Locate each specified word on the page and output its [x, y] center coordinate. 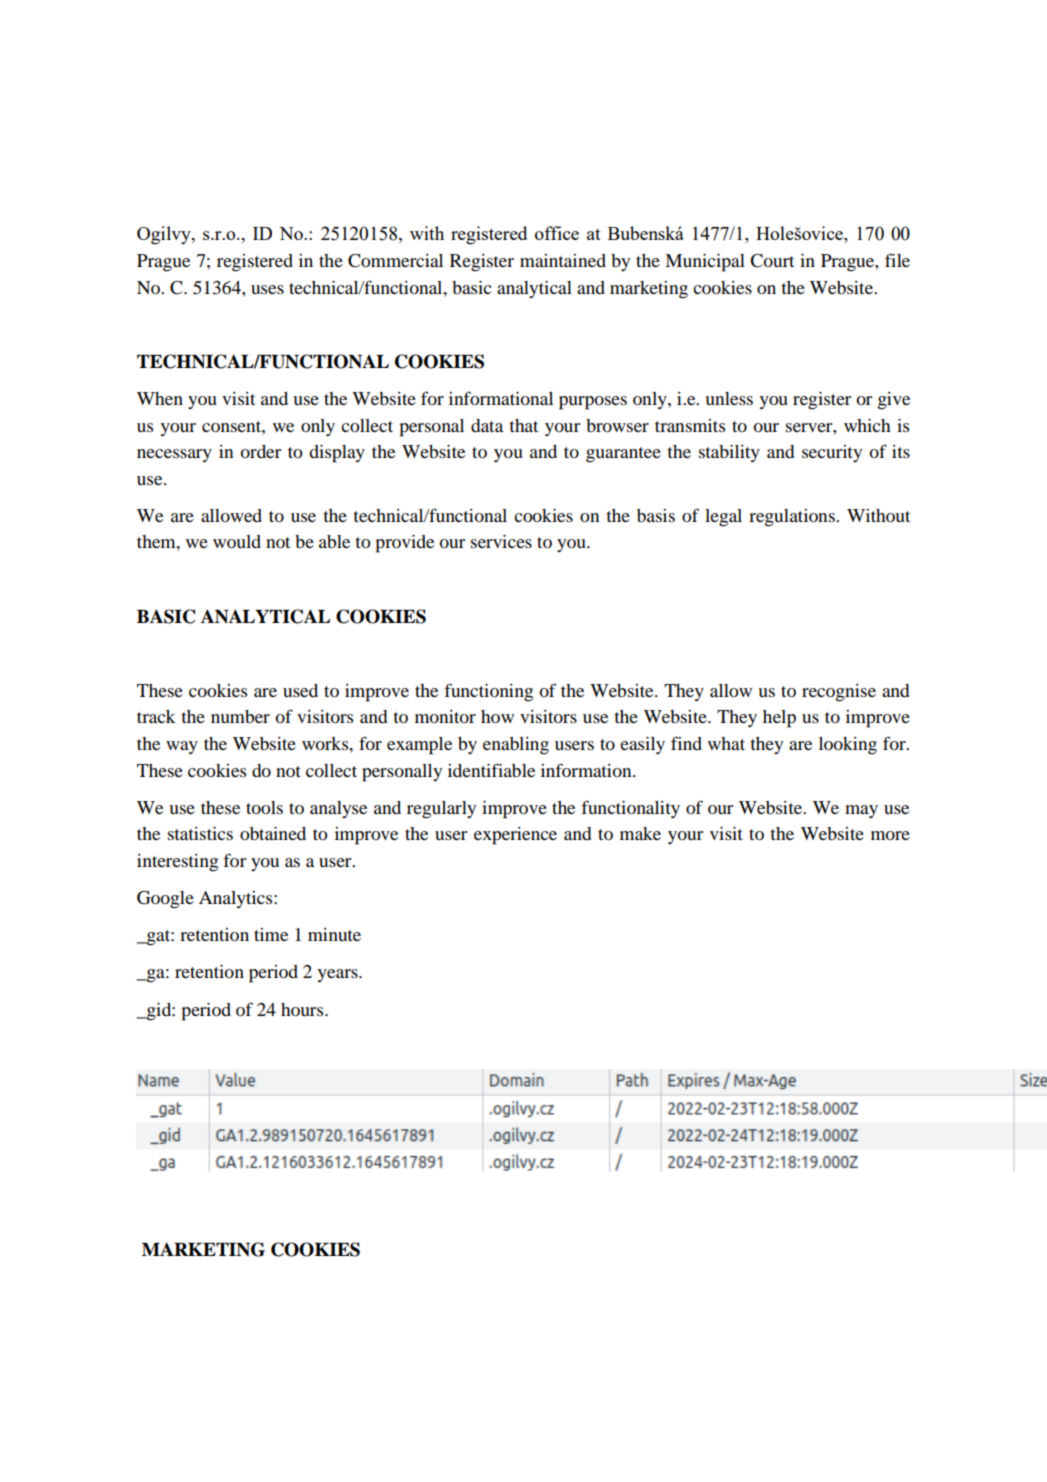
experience [515, 836]
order [260, 451]
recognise [839, 693]
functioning [488, 692]
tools [264, 807]
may [861, 811]
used [300, 690]
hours [303, 1009]
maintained [563, 260]
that [523, 425]
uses [267, 289]
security [832, 453]
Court [772, 261]
